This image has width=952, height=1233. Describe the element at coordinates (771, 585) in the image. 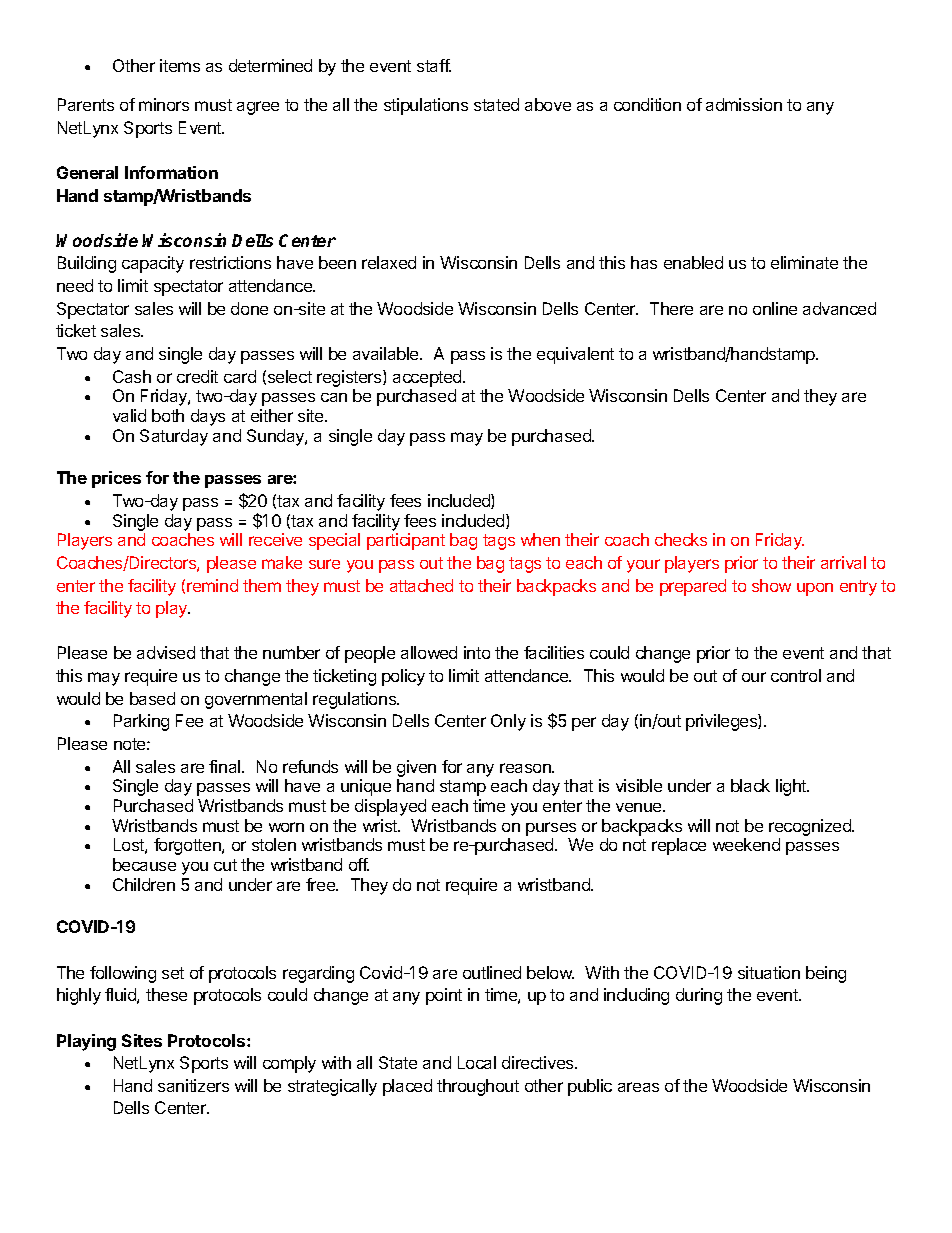

I see `show` at that location.
